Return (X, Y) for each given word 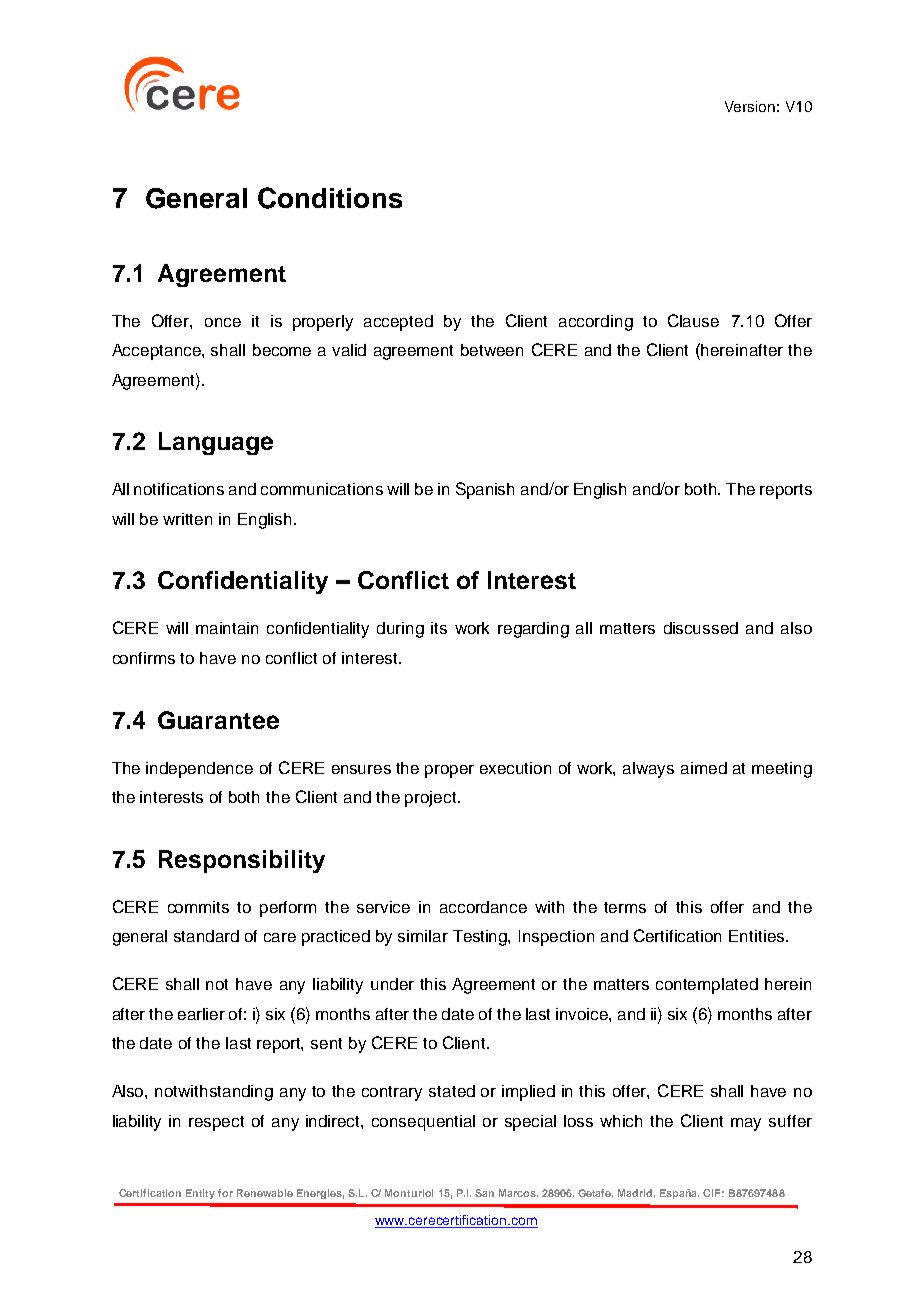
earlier (201, 1014)
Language (216, 443)
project (432, 799)
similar (423, 936)
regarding (533, 630)
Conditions (330, 198)
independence (199, 770)
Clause (693, 320)
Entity (200, 1194)
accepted (398, 323)
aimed (704, 768)
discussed (701, 628)
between (492, 350)
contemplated (707, 986)
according (596, 323)
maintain (227, 628)
